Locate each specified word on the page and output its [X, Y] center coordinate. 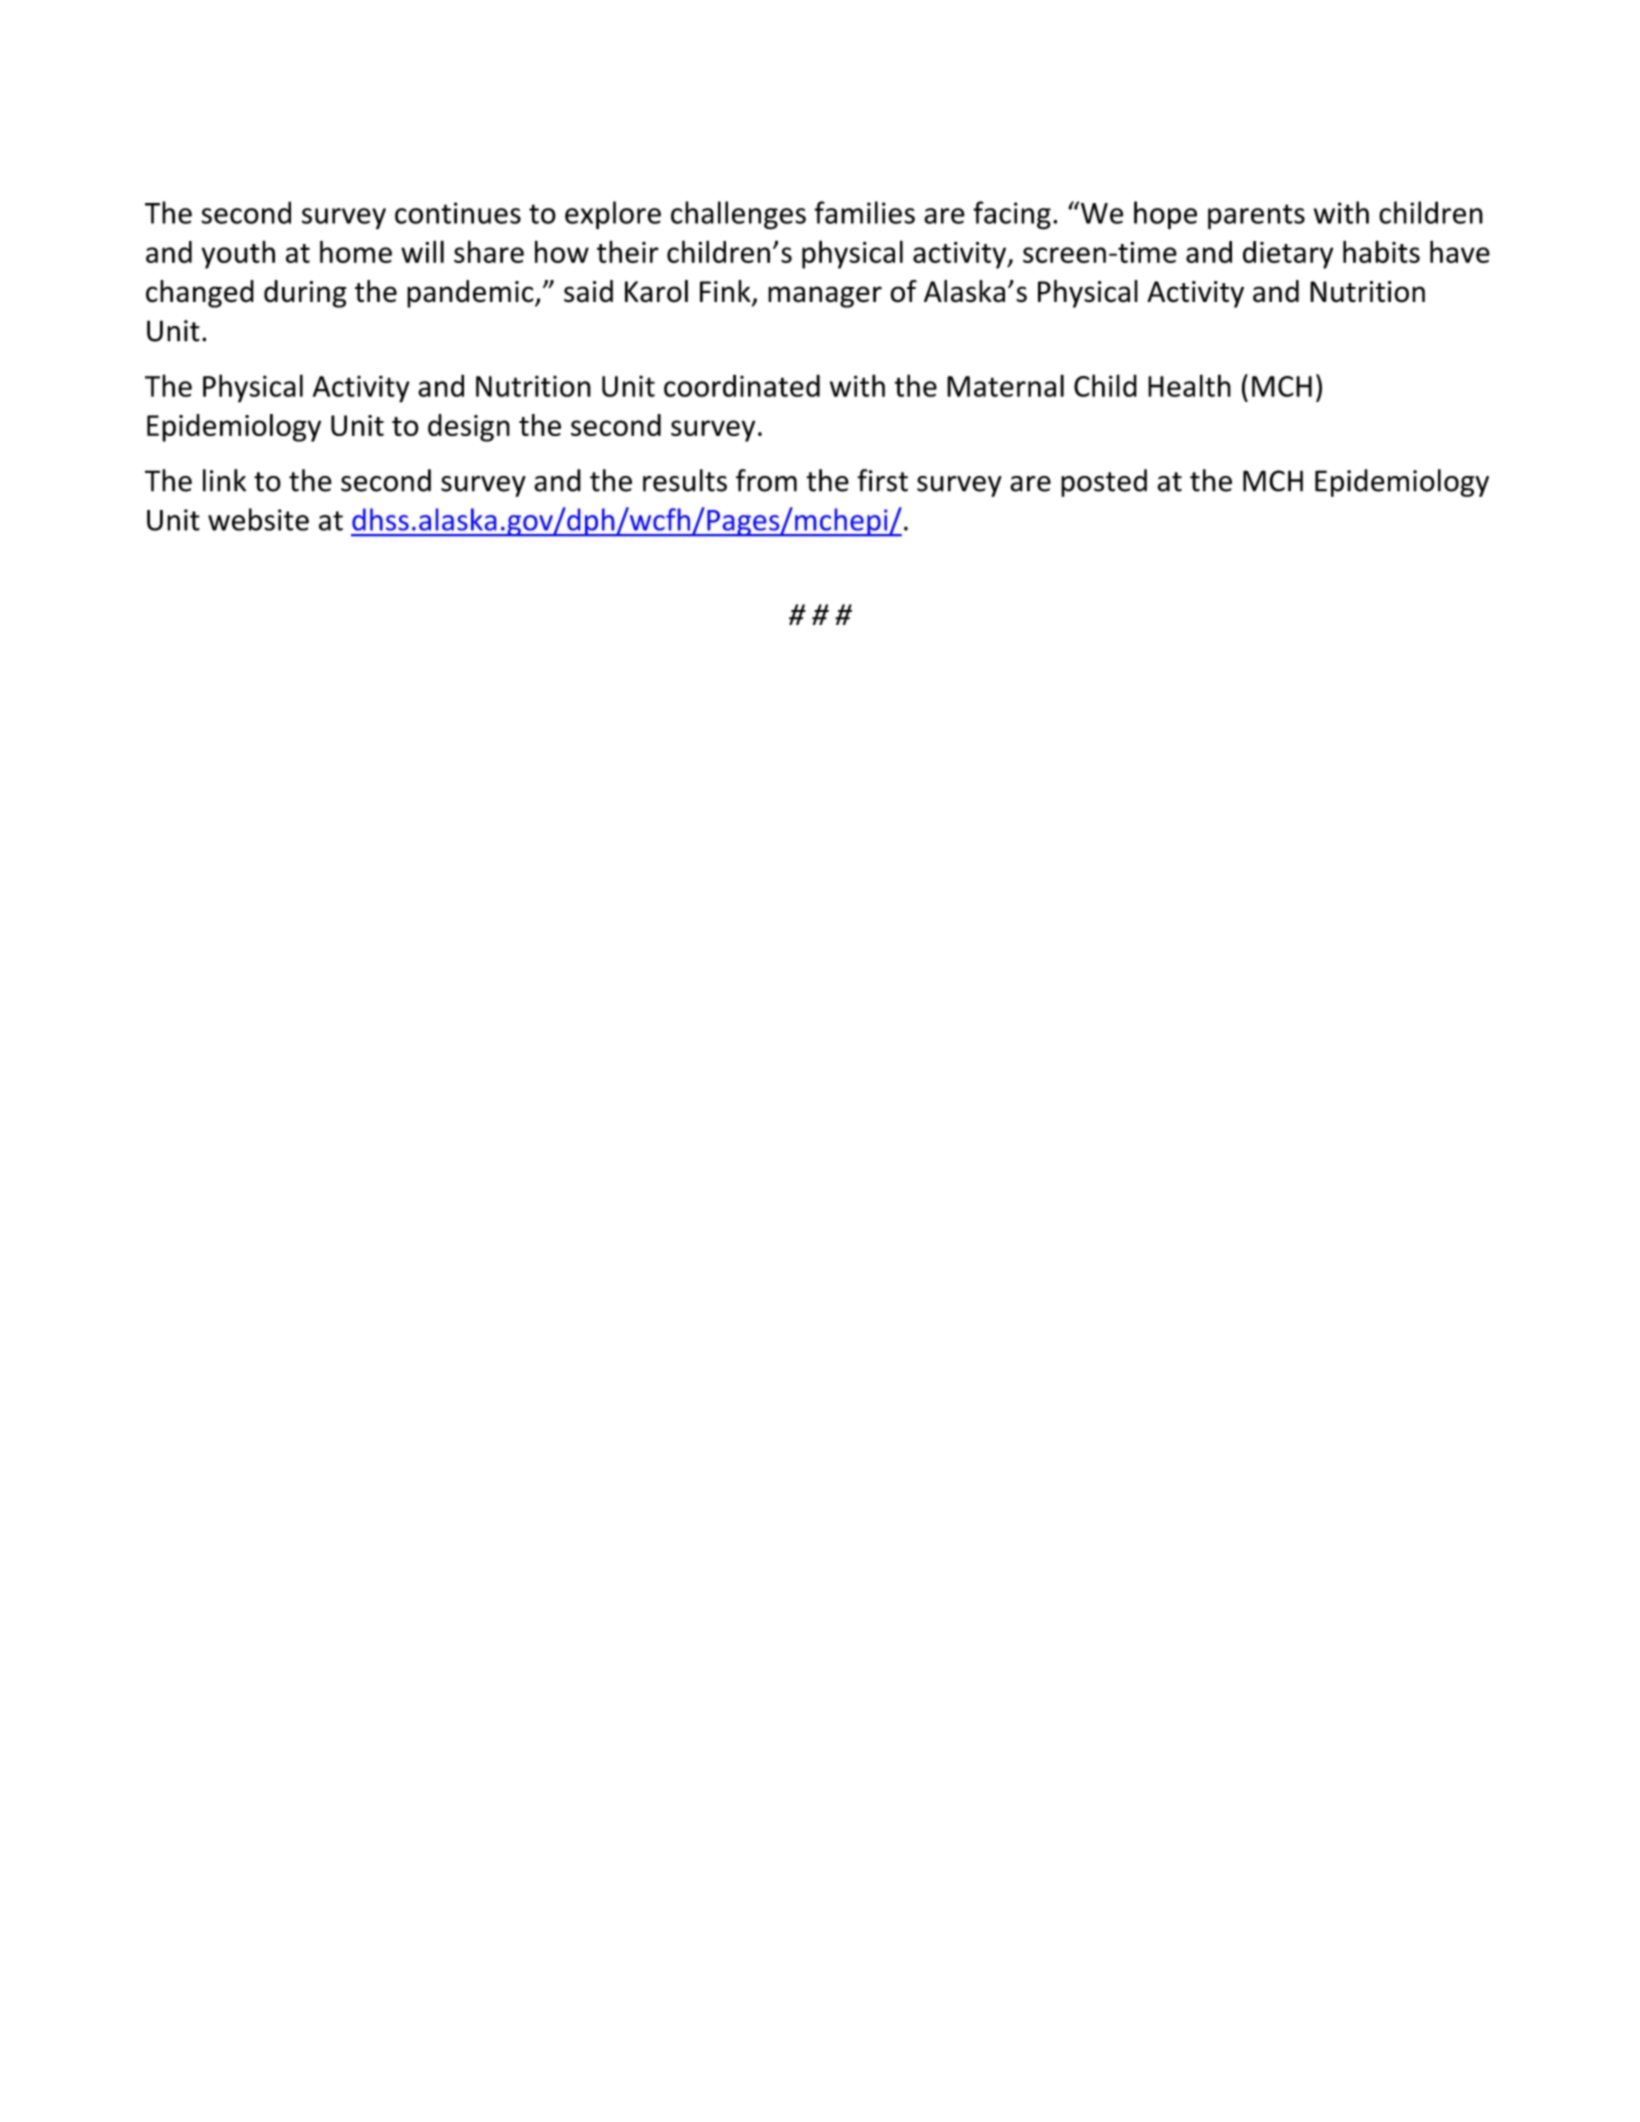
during [305, 294]
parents [1256, 217]
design [469, 428]
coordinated [742, 385]
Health [1189, 385]
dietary [1288, 255]
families [864, 212]
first [882, 480]
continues [458, 213]
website [258, 519]
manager [825, 297]
